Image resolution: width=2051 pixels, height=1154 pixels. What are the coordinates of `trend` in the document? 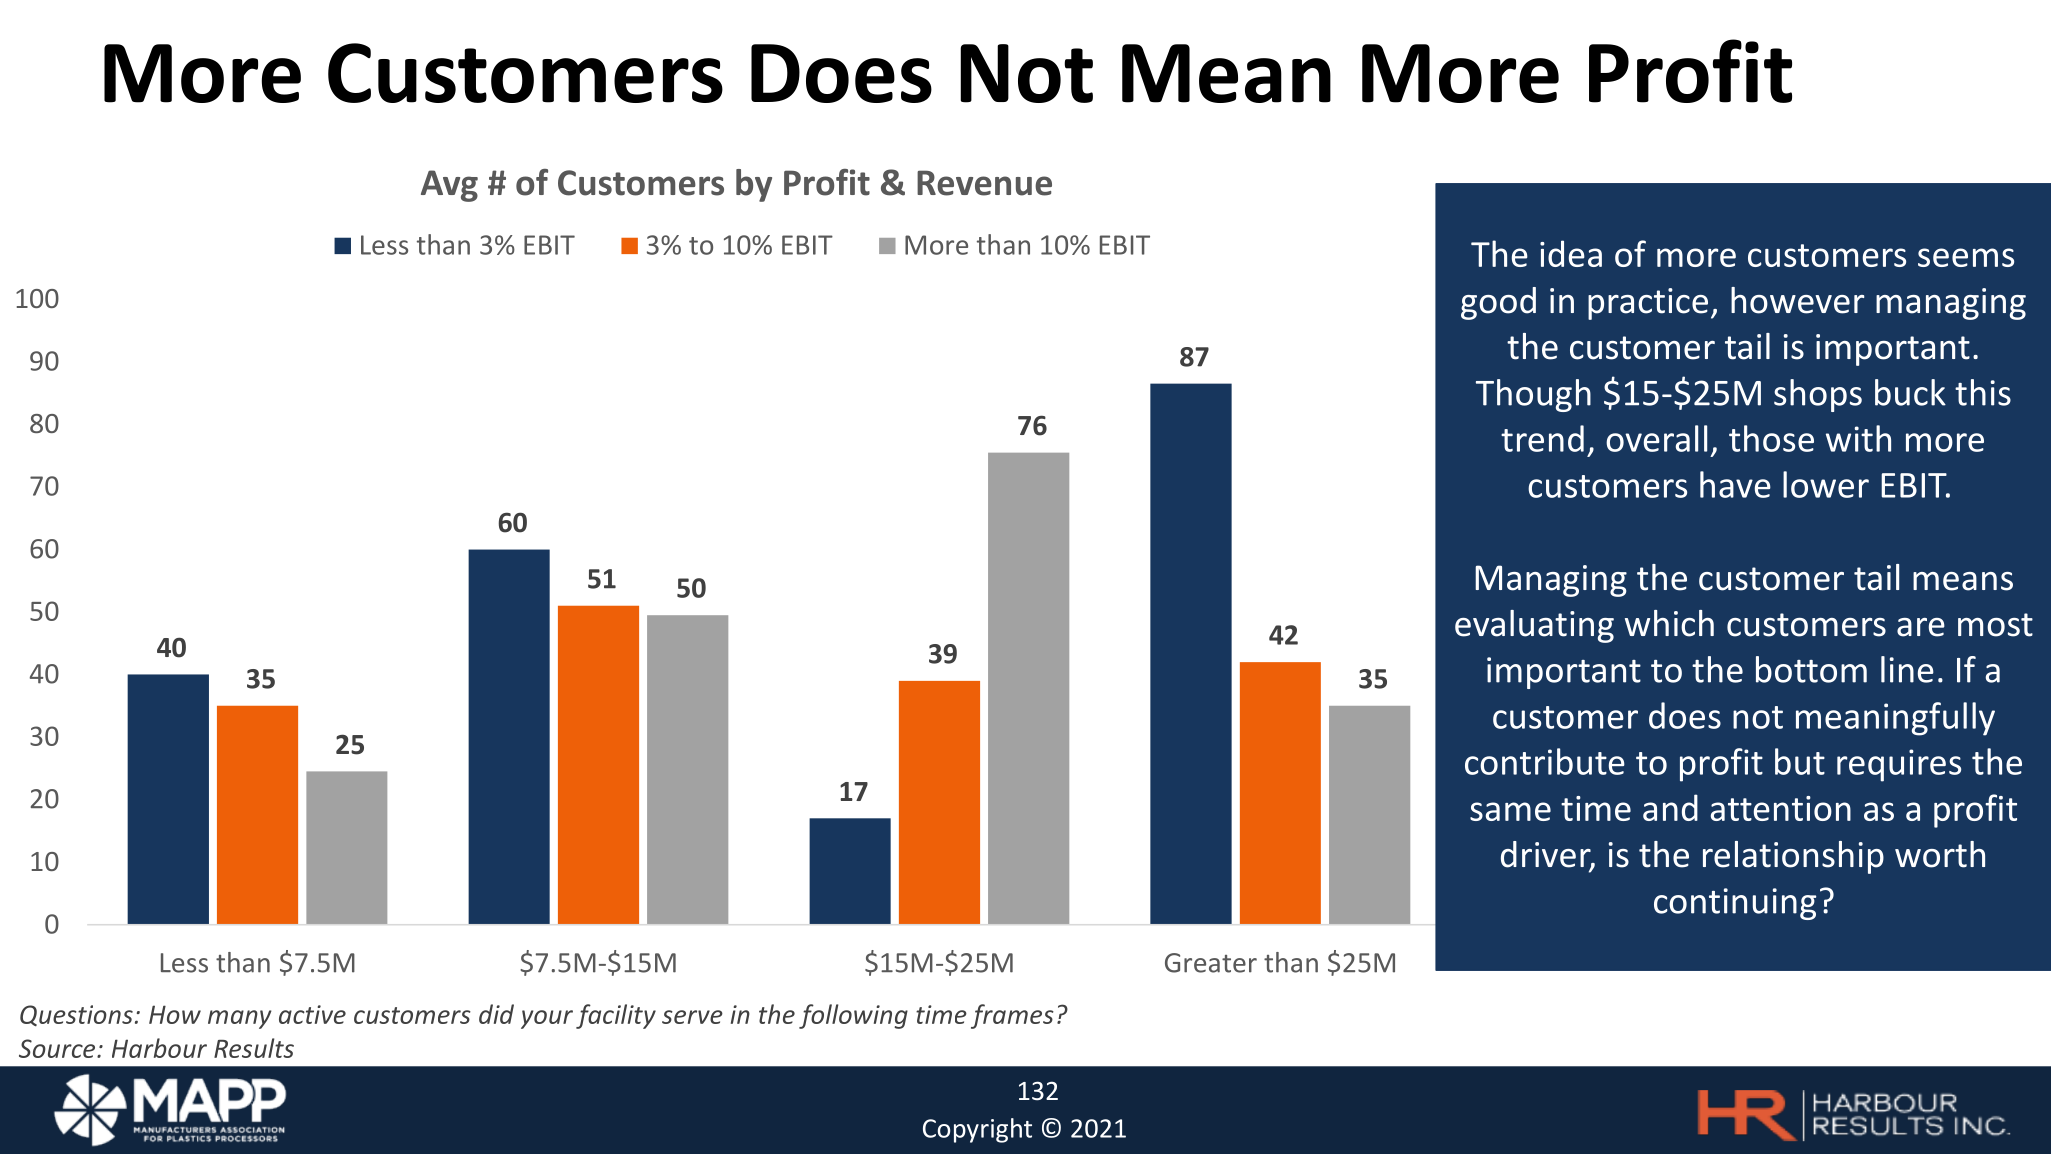 It's located at (1542, 438).
